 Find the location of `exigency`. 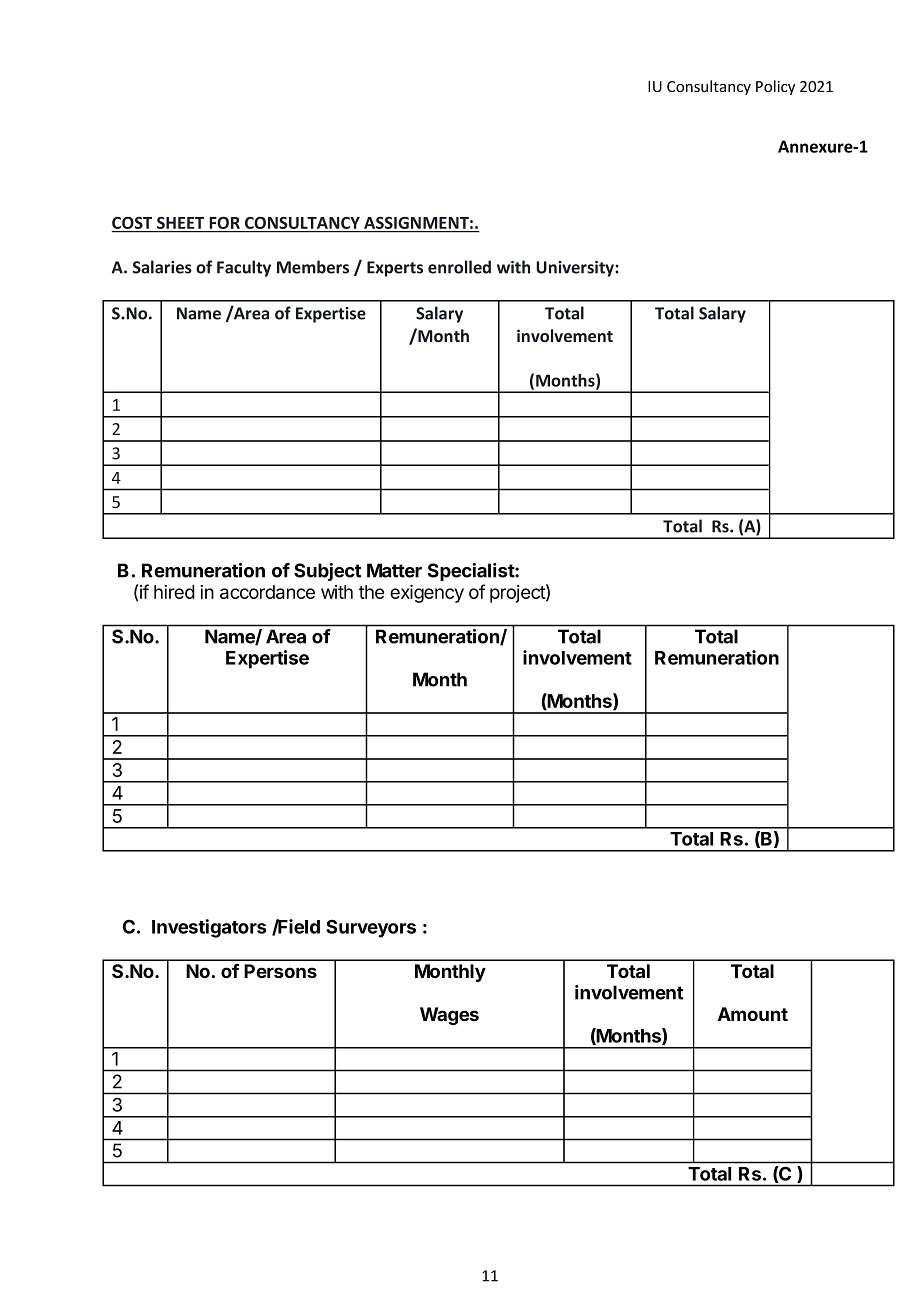

exigency is located at coordinates (427, 593).
